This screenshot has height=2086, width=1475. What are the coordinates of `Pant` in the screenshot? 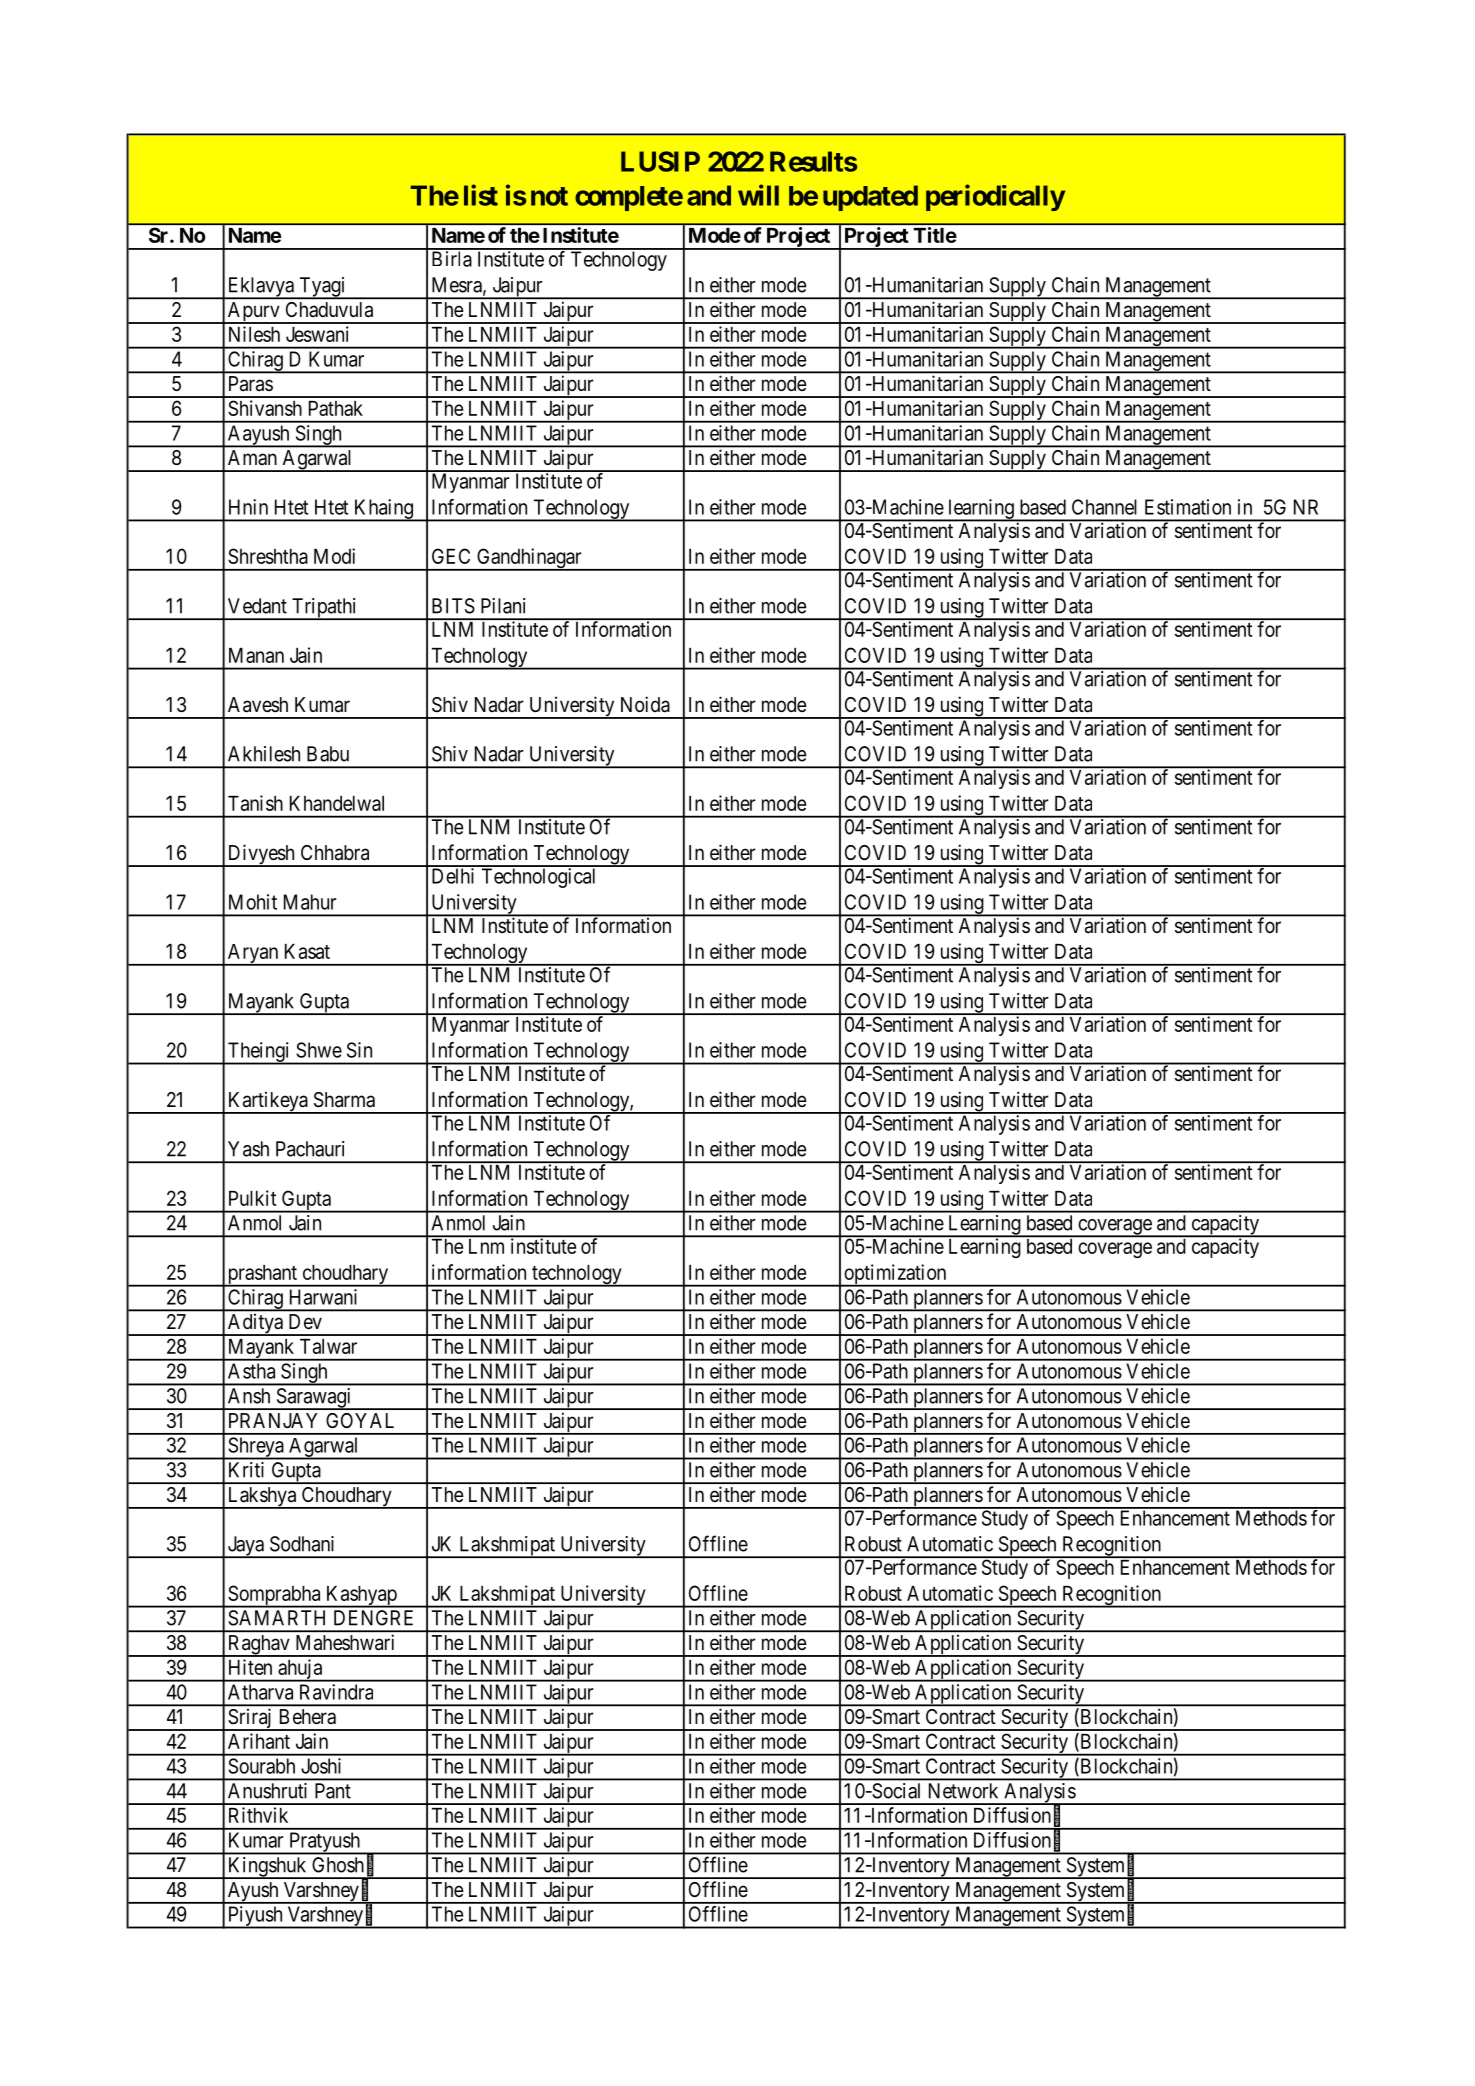 It's located at (333, 1791).
